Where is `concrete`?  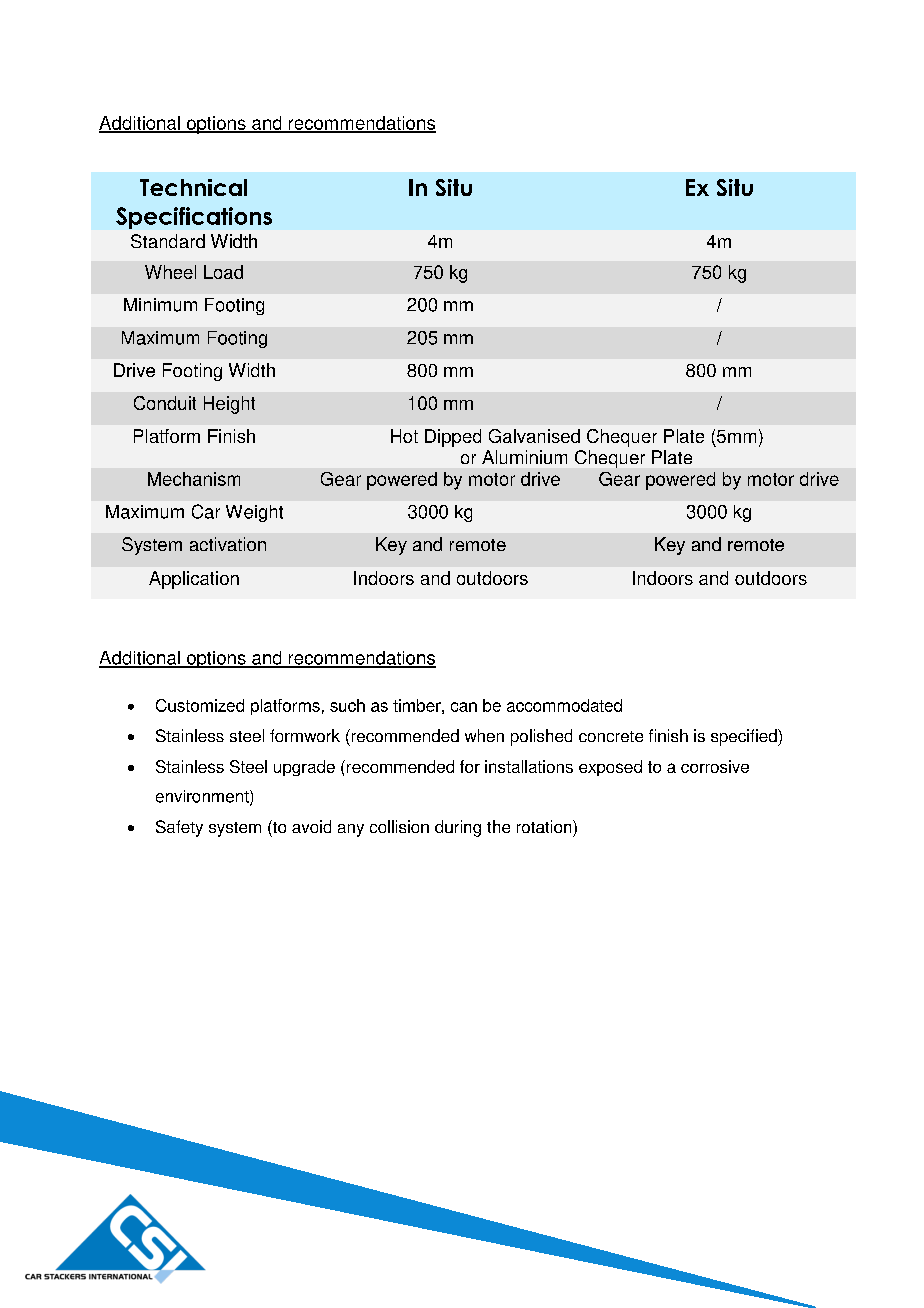 concrete is located at coordinates (611, 736).
